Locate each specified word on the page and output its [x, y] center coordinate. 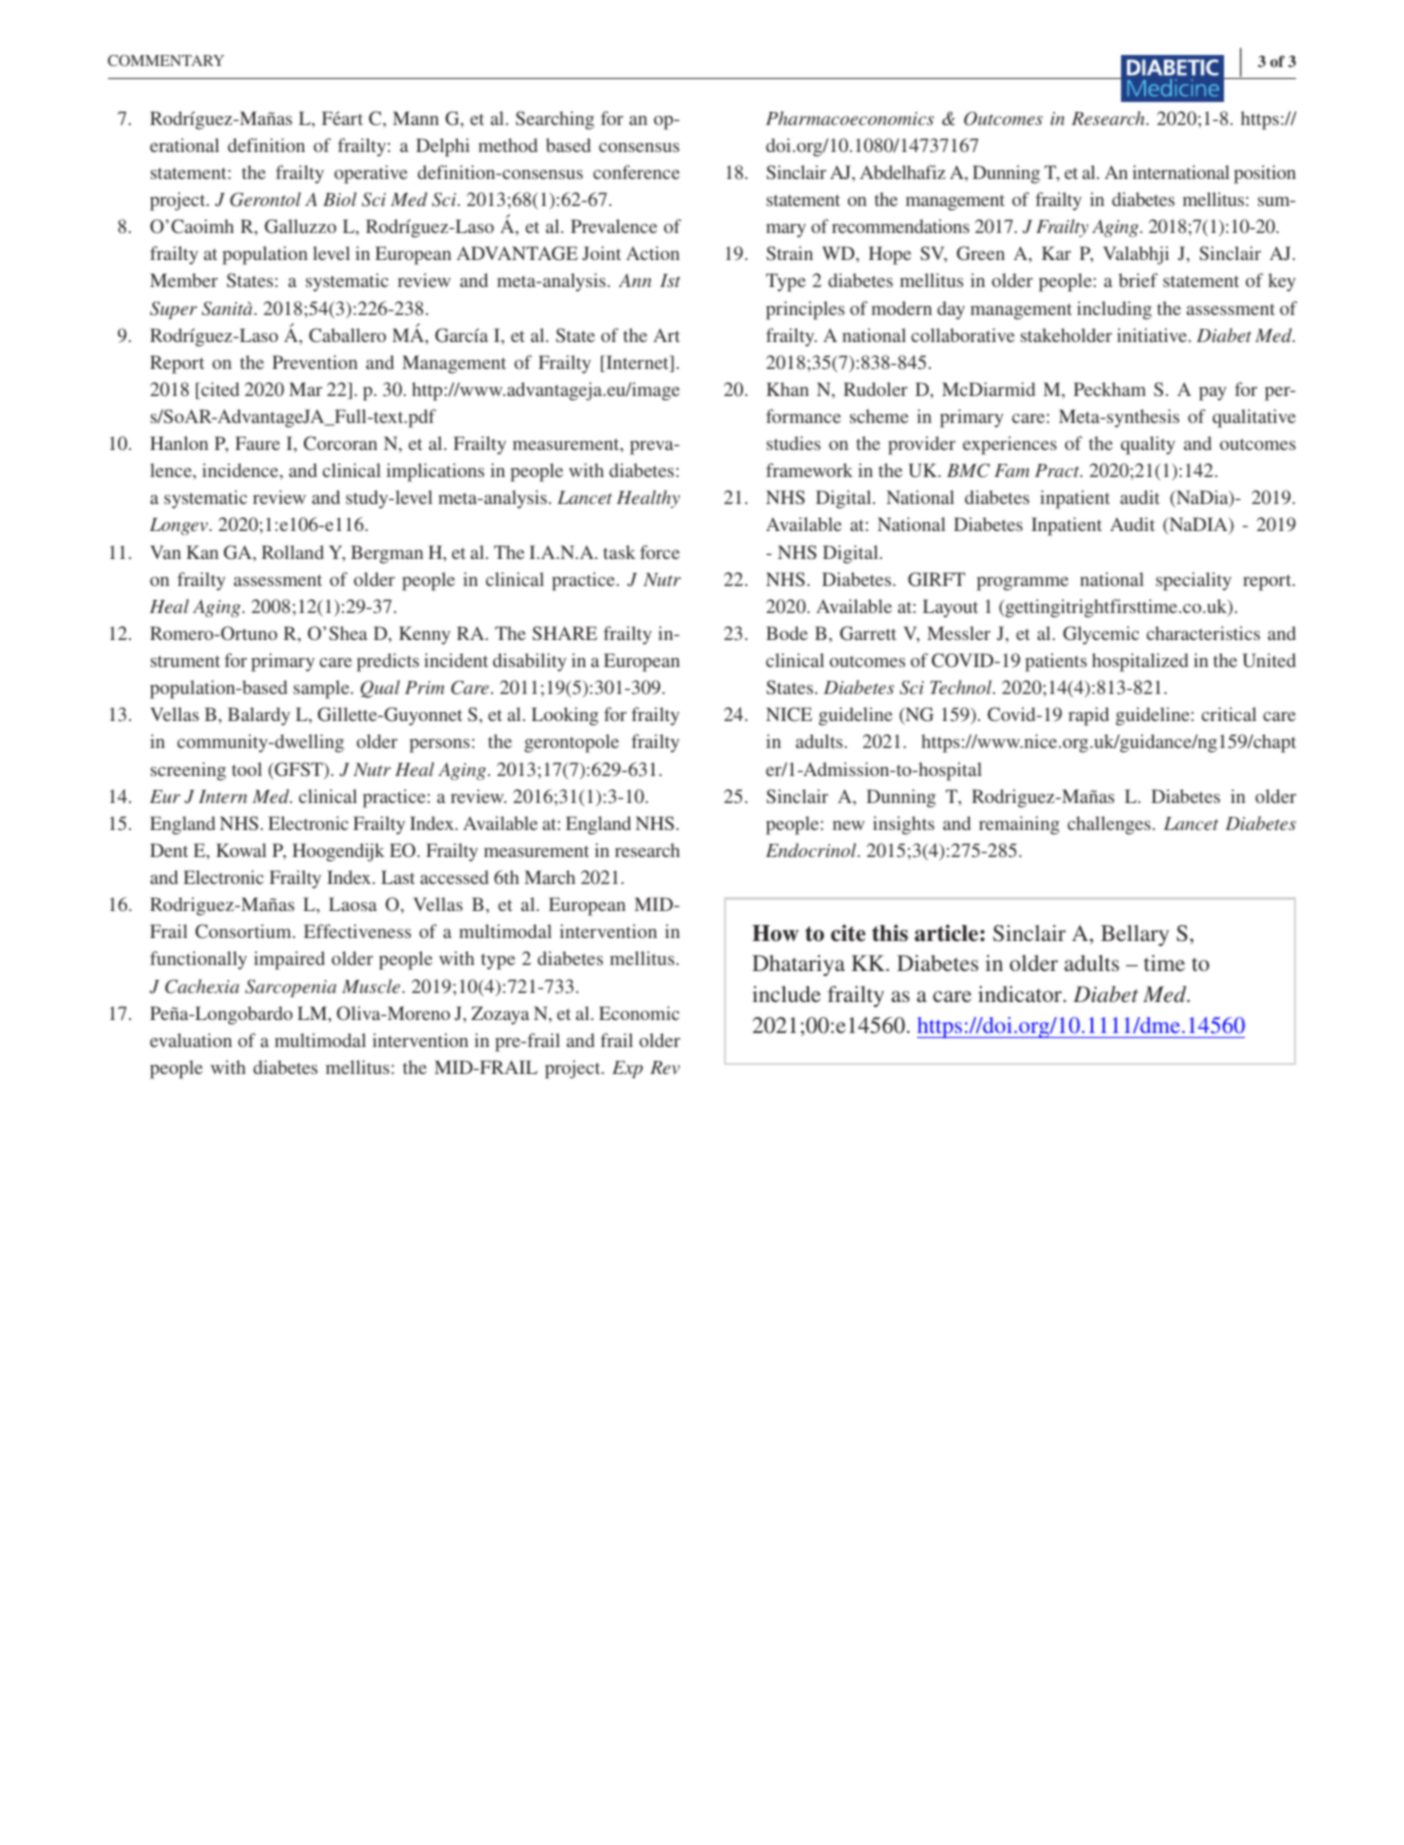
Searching [555, 120]
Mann [416, 118]
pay [1212, 394]
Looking [565, 716]
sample [323, 689]
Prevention [315, 362]
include [786, 994]
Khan [787, 389]
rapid [1088, 716]
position [1265, 174]
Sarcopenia [290, 988]
